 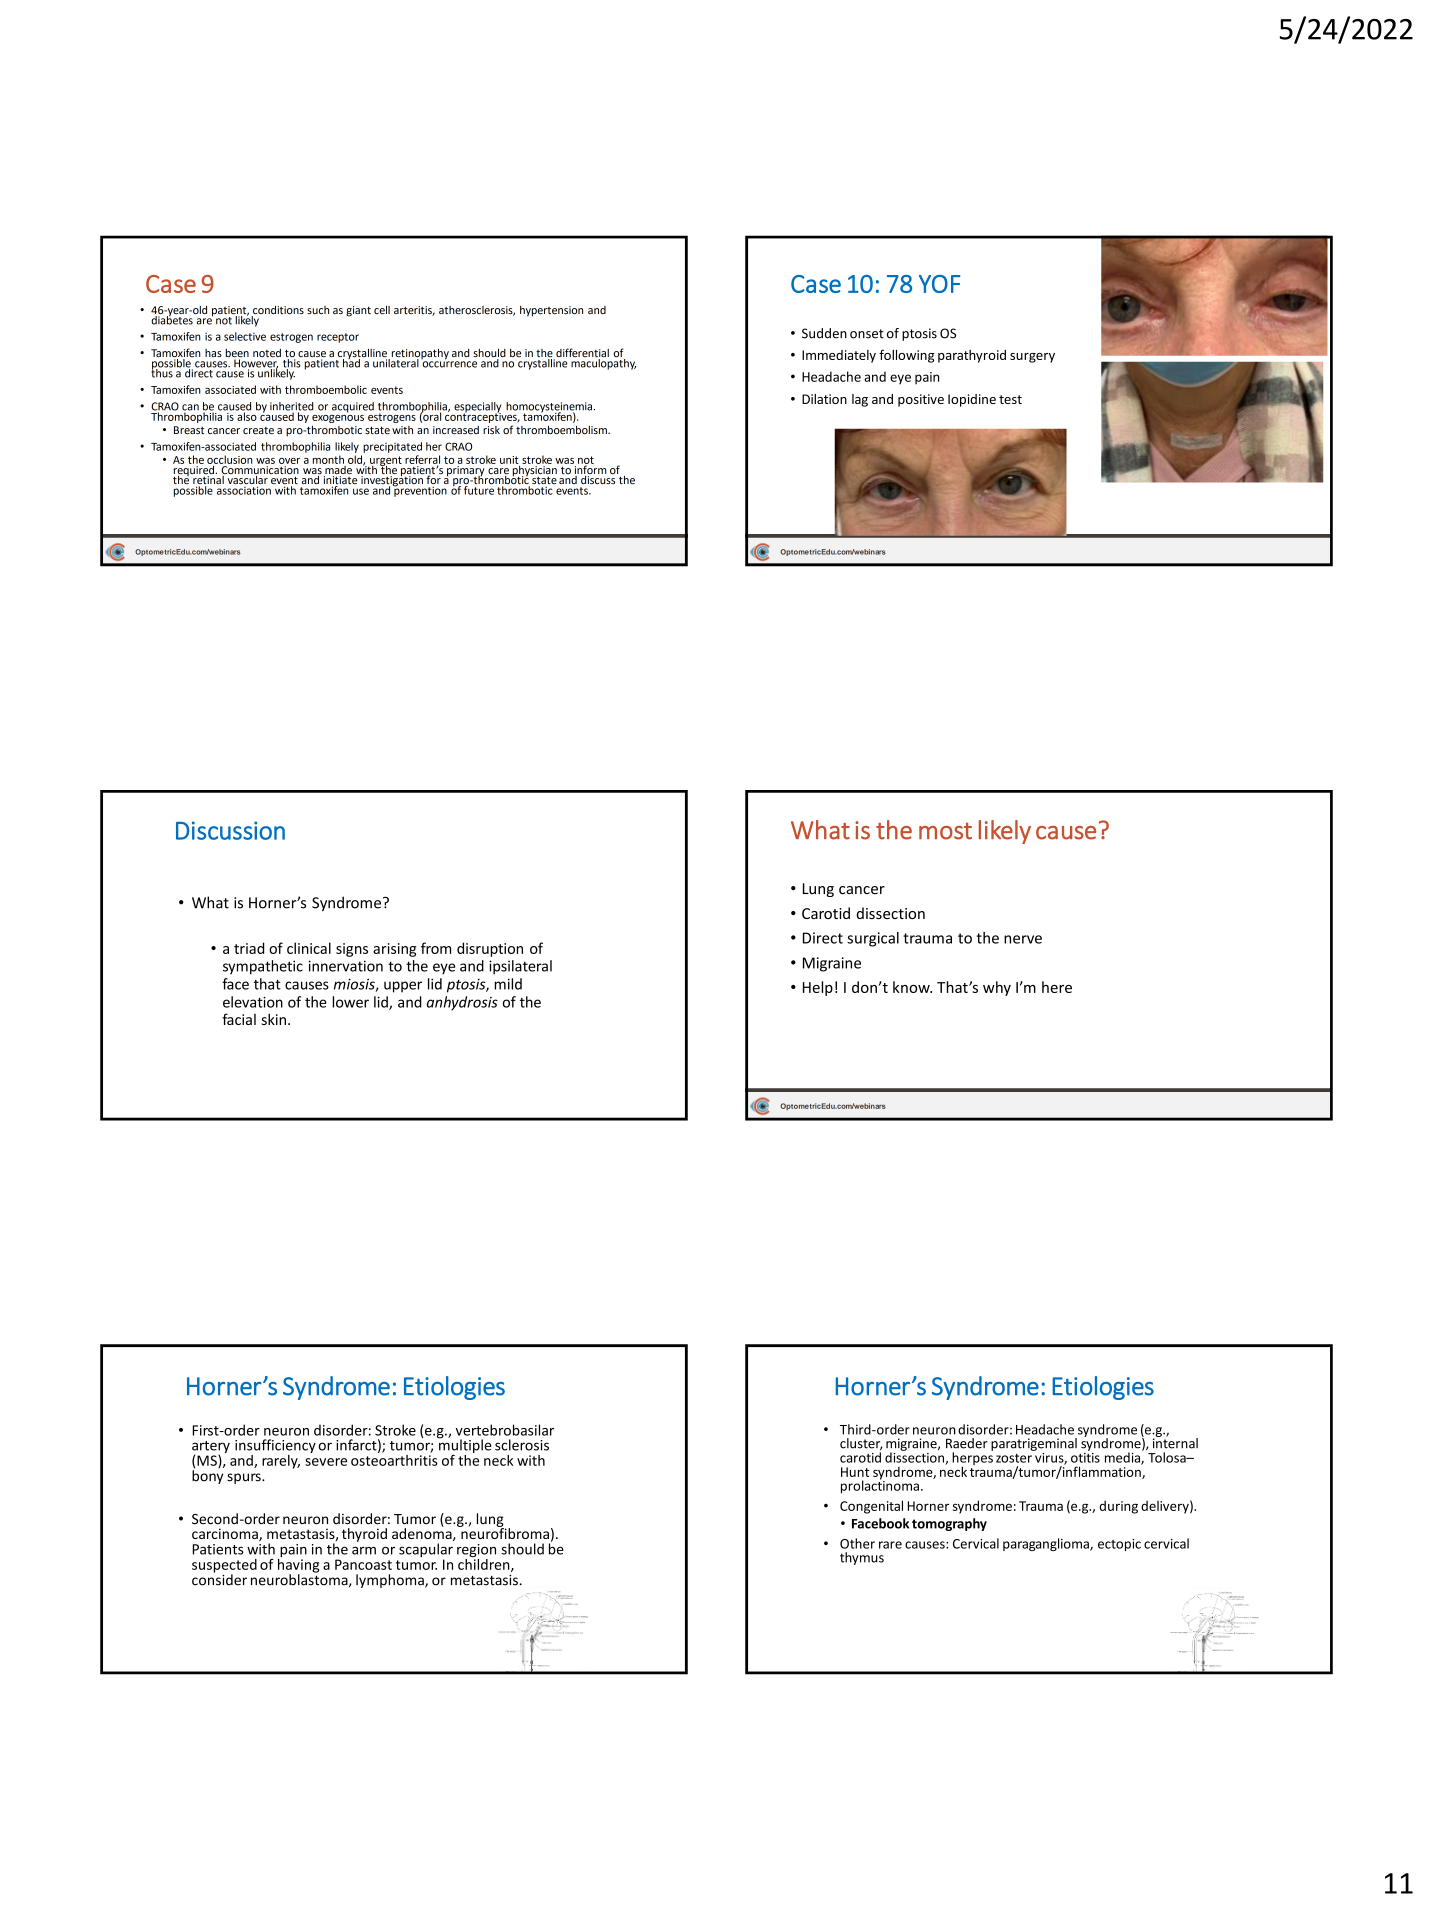 What do you see at coordinates (1032, 358) in the page?
I see `surgery` at bounding box center [1032, 358].
